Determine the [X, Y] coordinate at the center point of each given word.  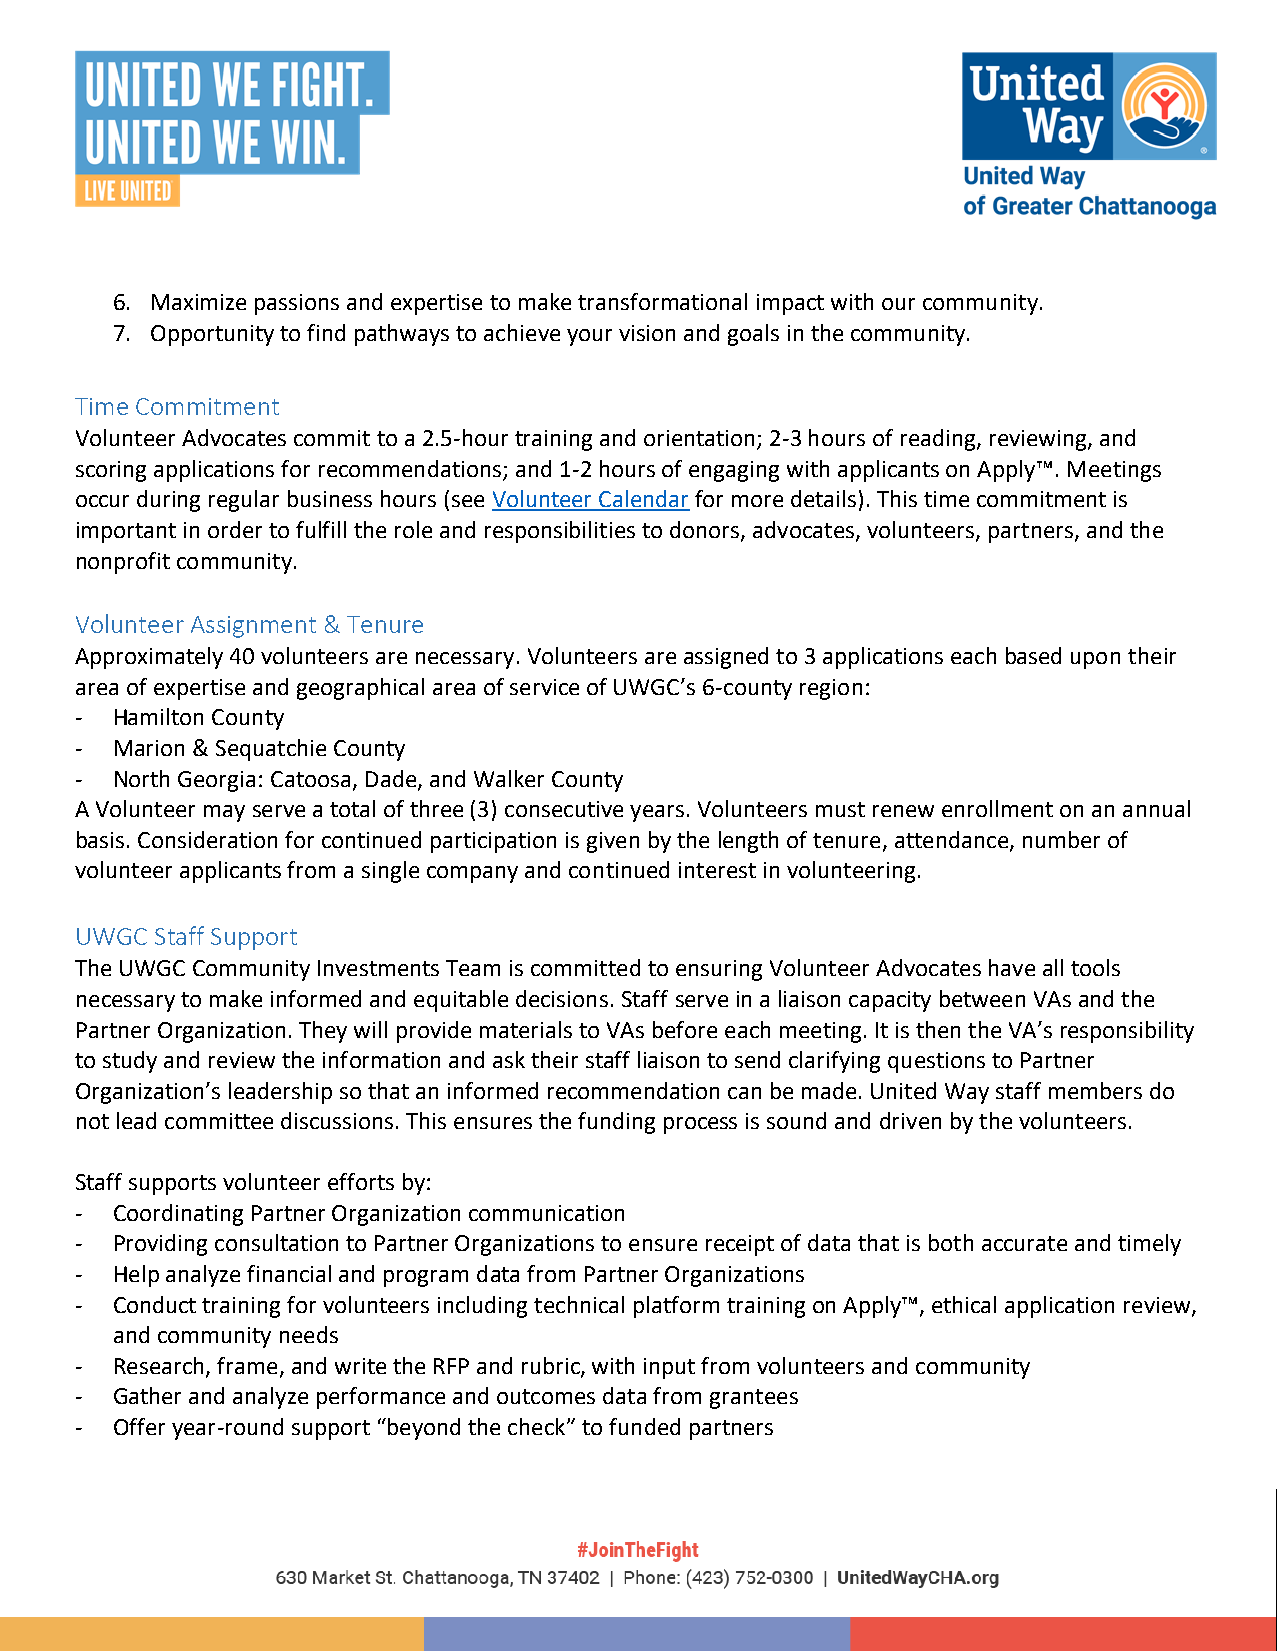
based [1033, 655]
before [685, 1029]
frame [247, 1365]
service [544, 687]
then [938, 1029]
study [130, 1062]
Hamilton [159, 716]
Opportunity [212, 335]
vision [647, 333]
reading [939, 440]
